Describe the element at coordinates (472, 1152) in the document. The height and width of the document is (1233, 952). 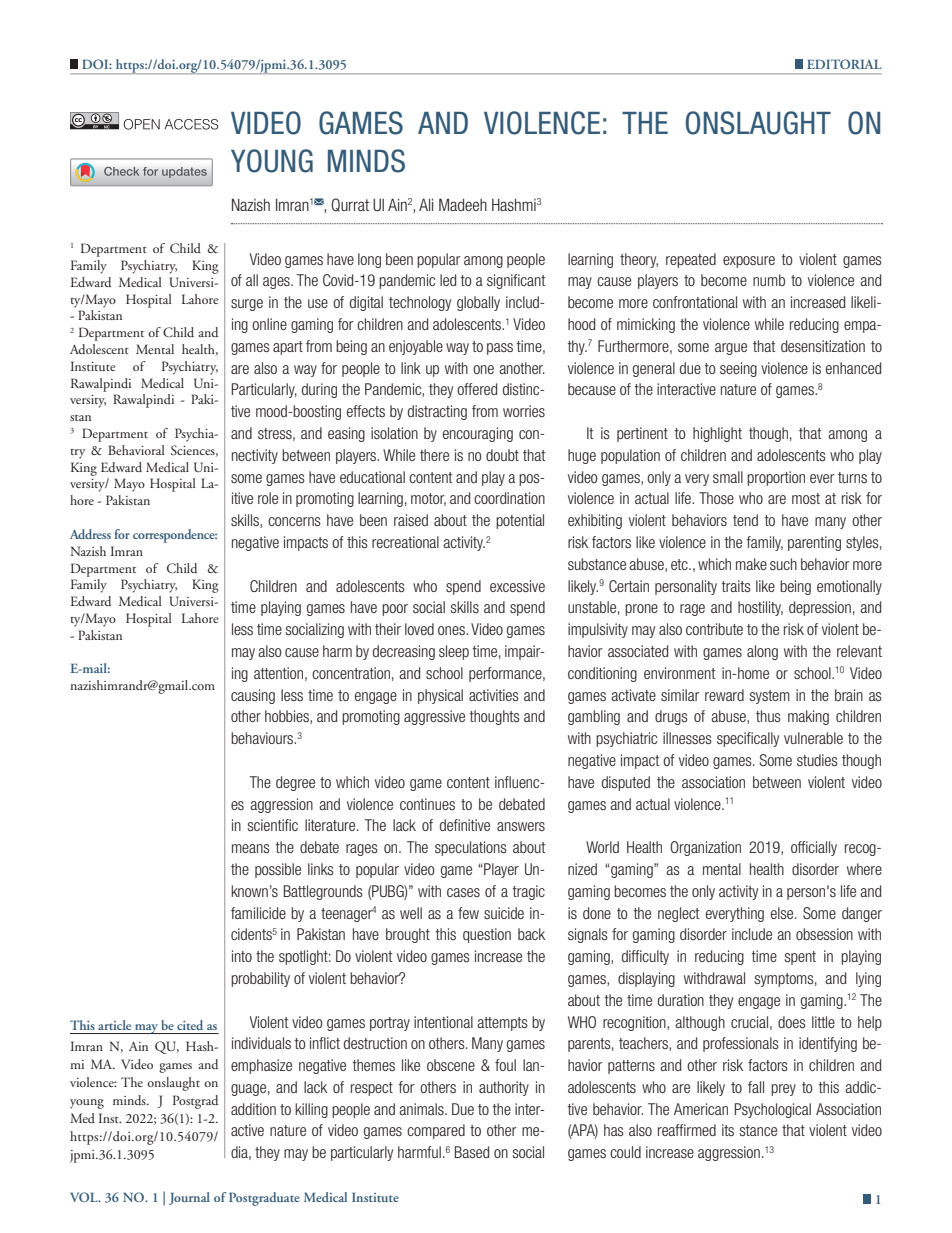
I see `Based` at that location.
